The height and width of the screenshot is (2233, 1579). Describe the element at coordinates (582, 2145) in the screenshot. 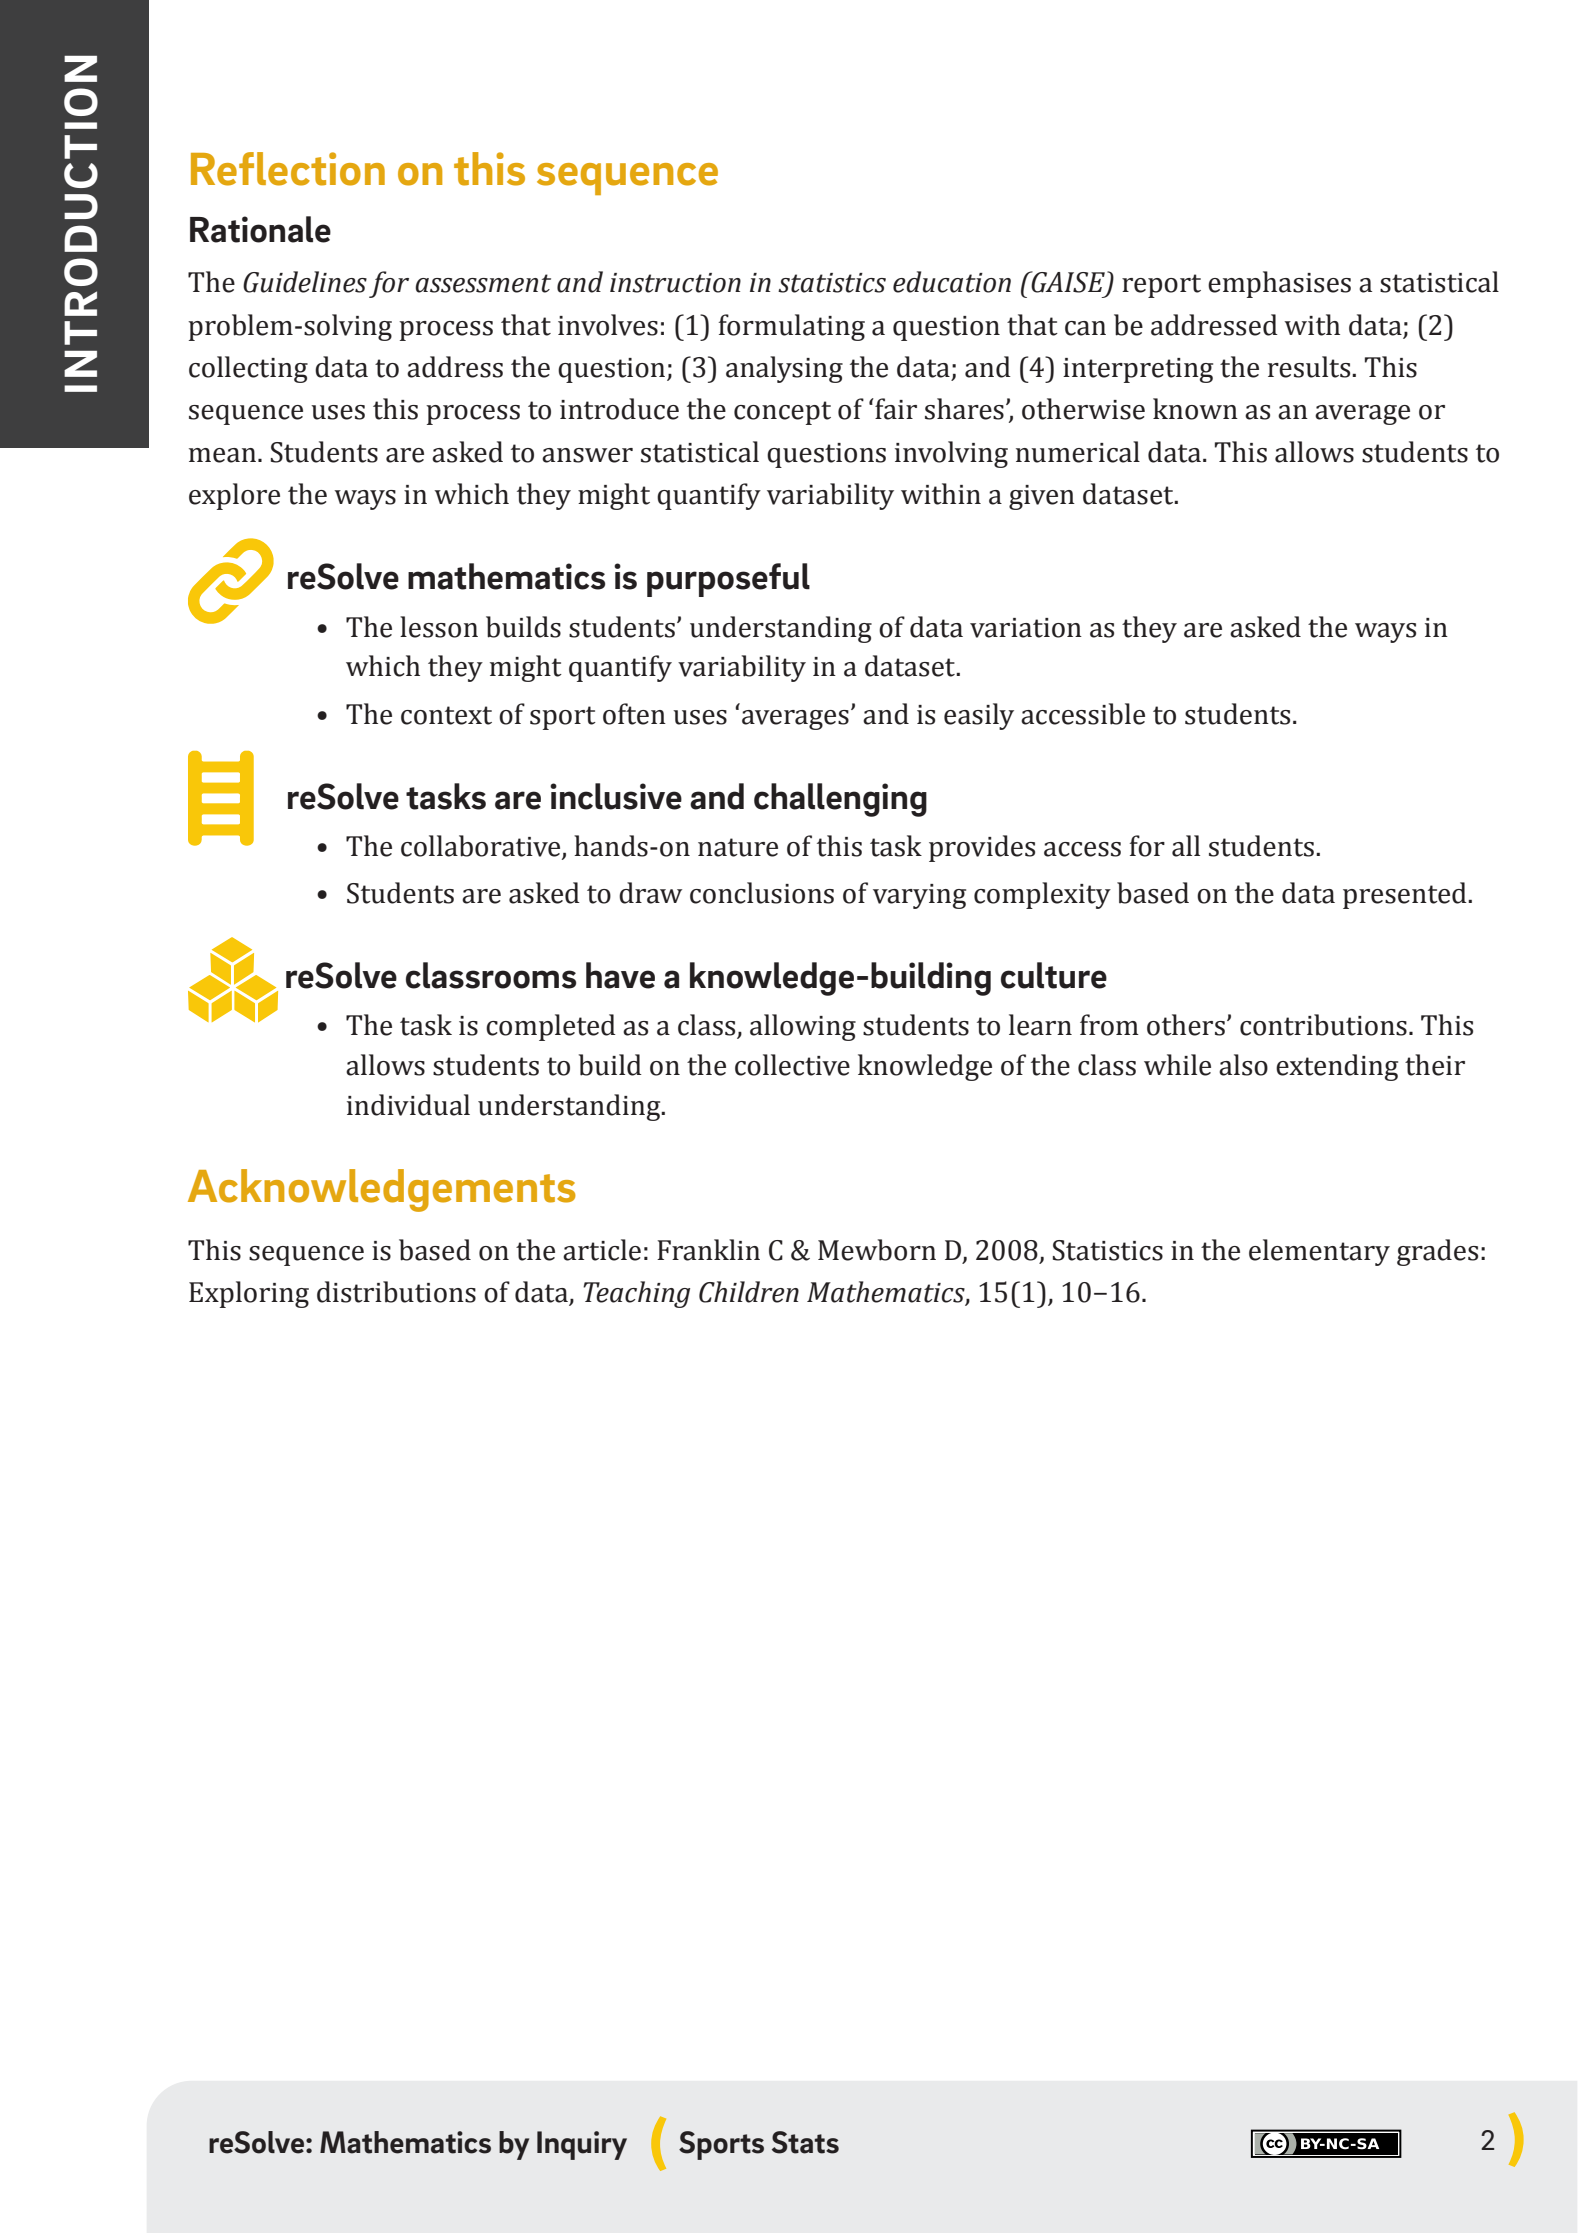

I see `Inquiry` at that location.
